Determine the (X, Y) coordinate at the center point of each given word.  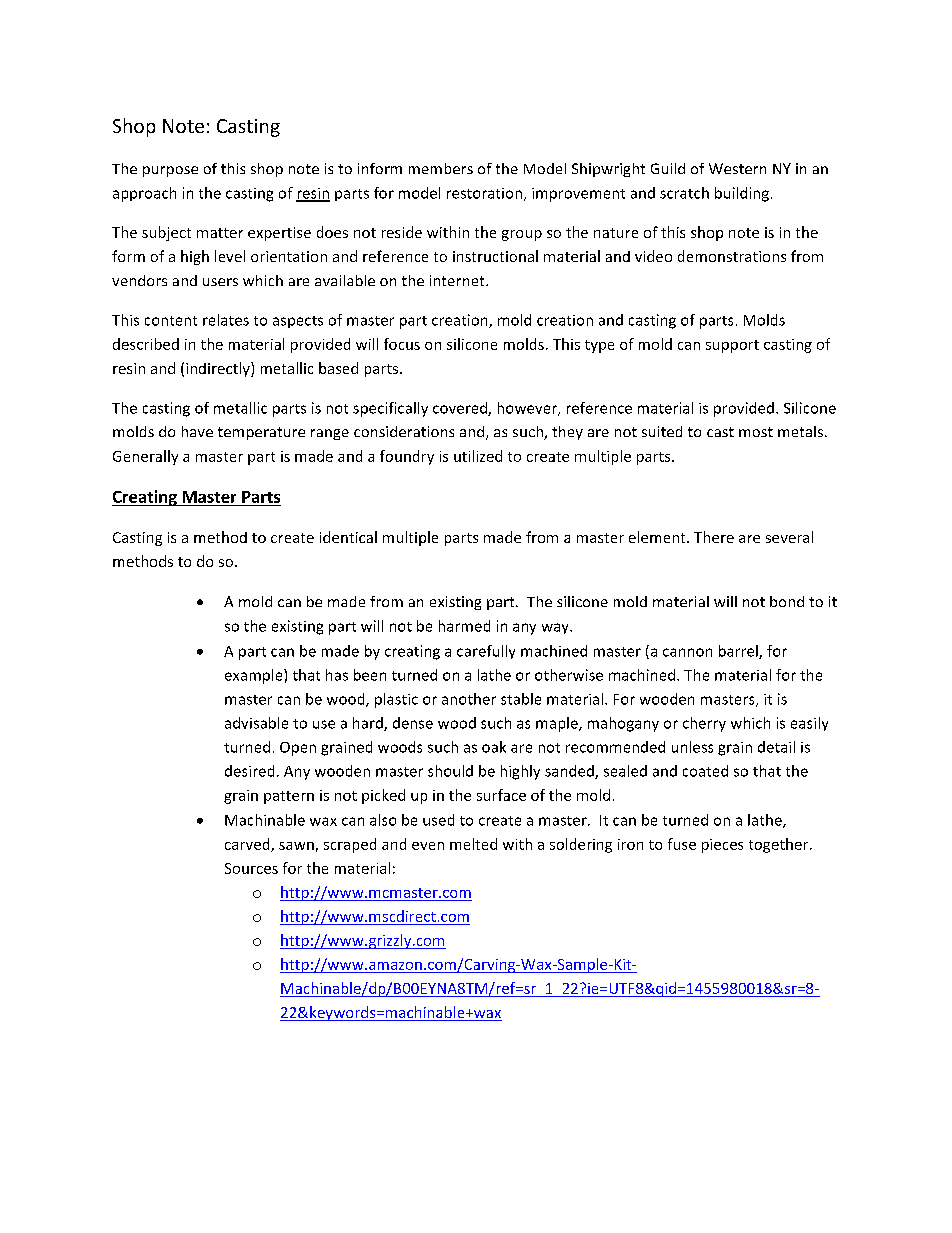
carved (248, 845)
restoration (486, 194)
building (742, 194)
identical (348, 537)
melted (473, 844)
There (714, 537)
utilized (478, 456)
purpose (170, 171)
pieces (722, 846)
